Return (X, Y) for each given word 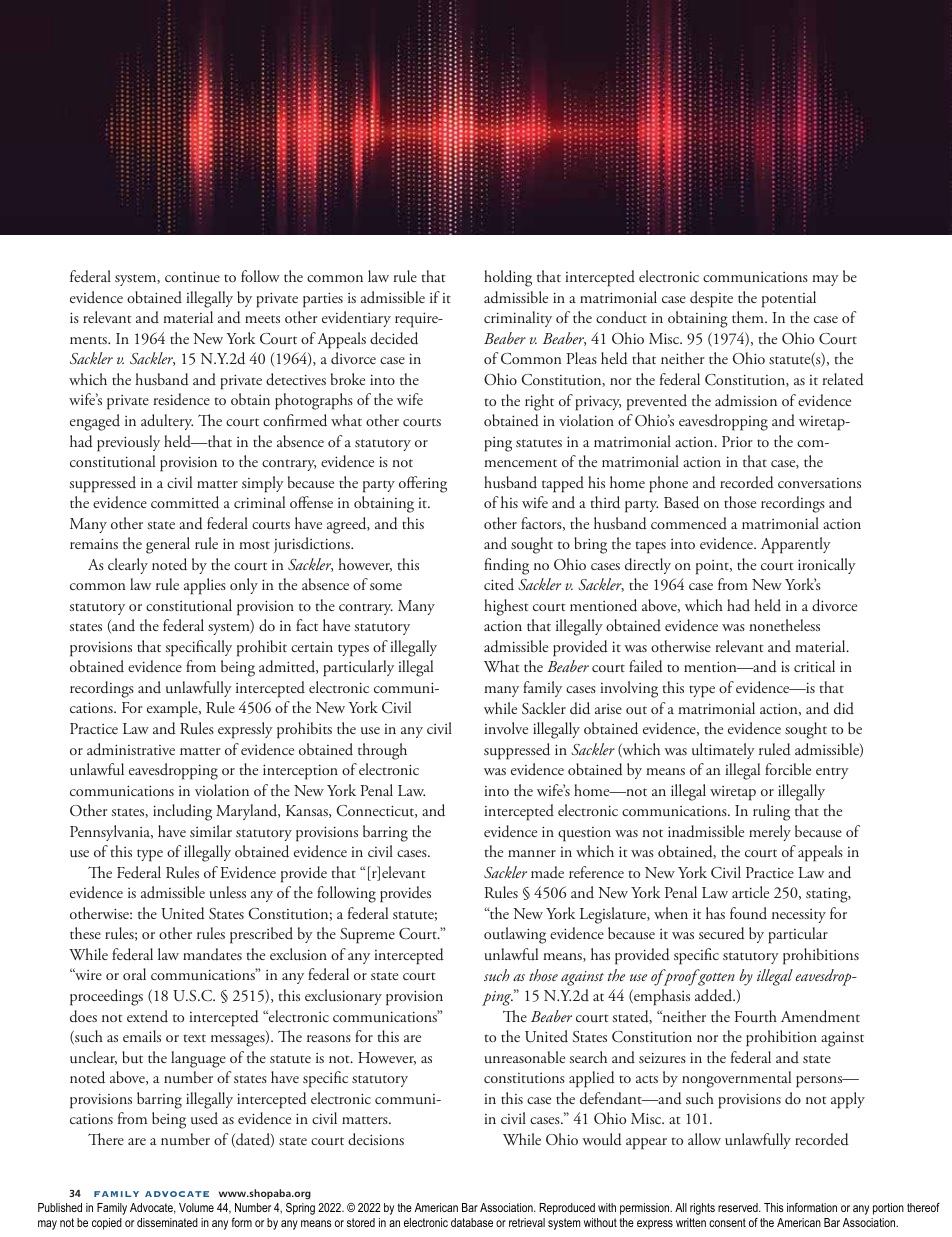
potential (789, 299)
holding (508, 278)
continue (192, 277)
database (472, 1222)
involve (506, 728)
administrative (131, 749)
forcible (788, 769)
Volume (196, 1207)
